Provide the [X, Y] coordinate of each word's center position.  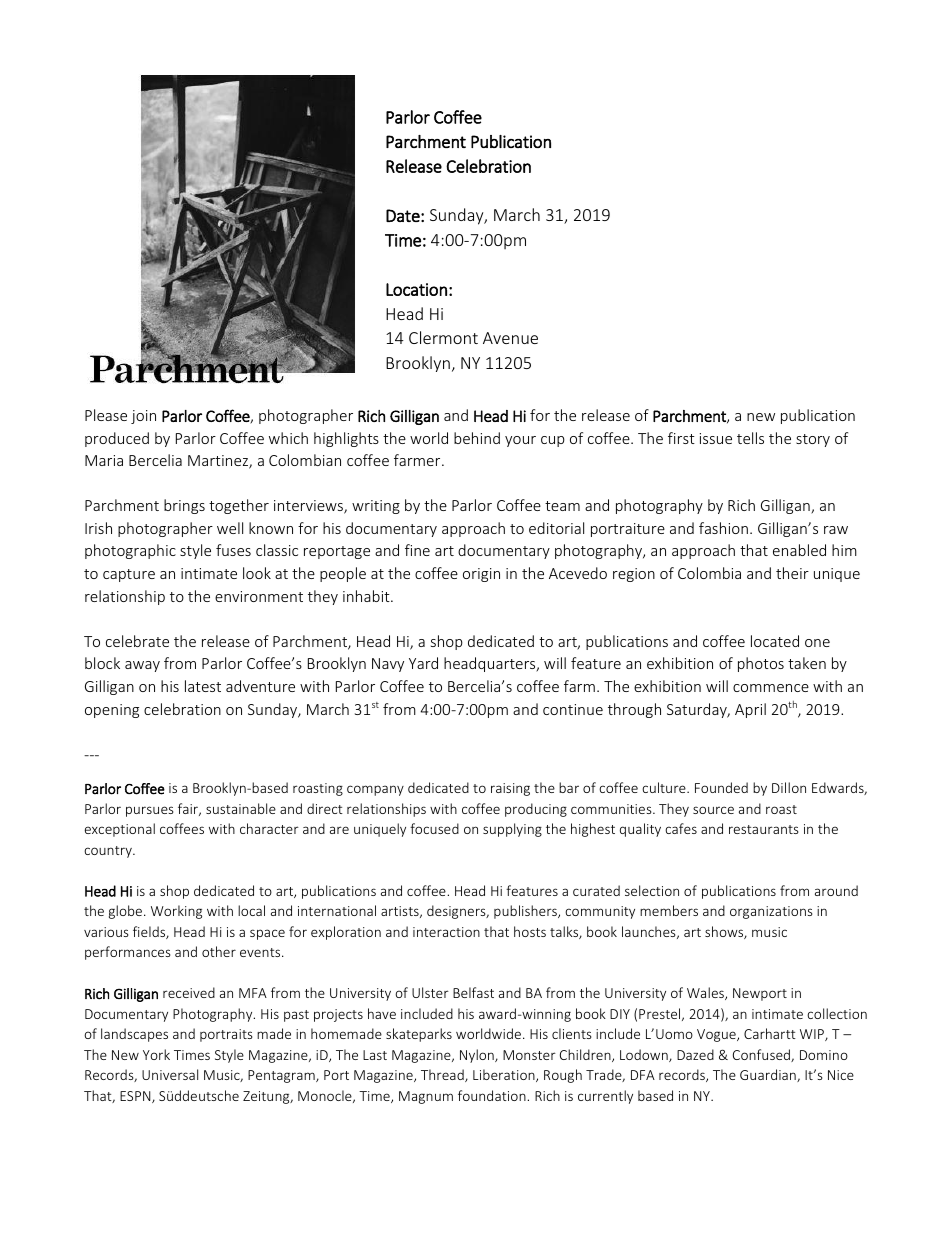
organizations [771, 912]
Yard [423, 663]
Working [176, 912]
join [143, 417]
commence [771, 688]
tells [750, 438]
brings [184, 506]
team [562, 506]
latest [203, 686]
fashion [723, 528]
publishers [526, 912]
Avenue [510, 338]
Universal [170, 1074]
